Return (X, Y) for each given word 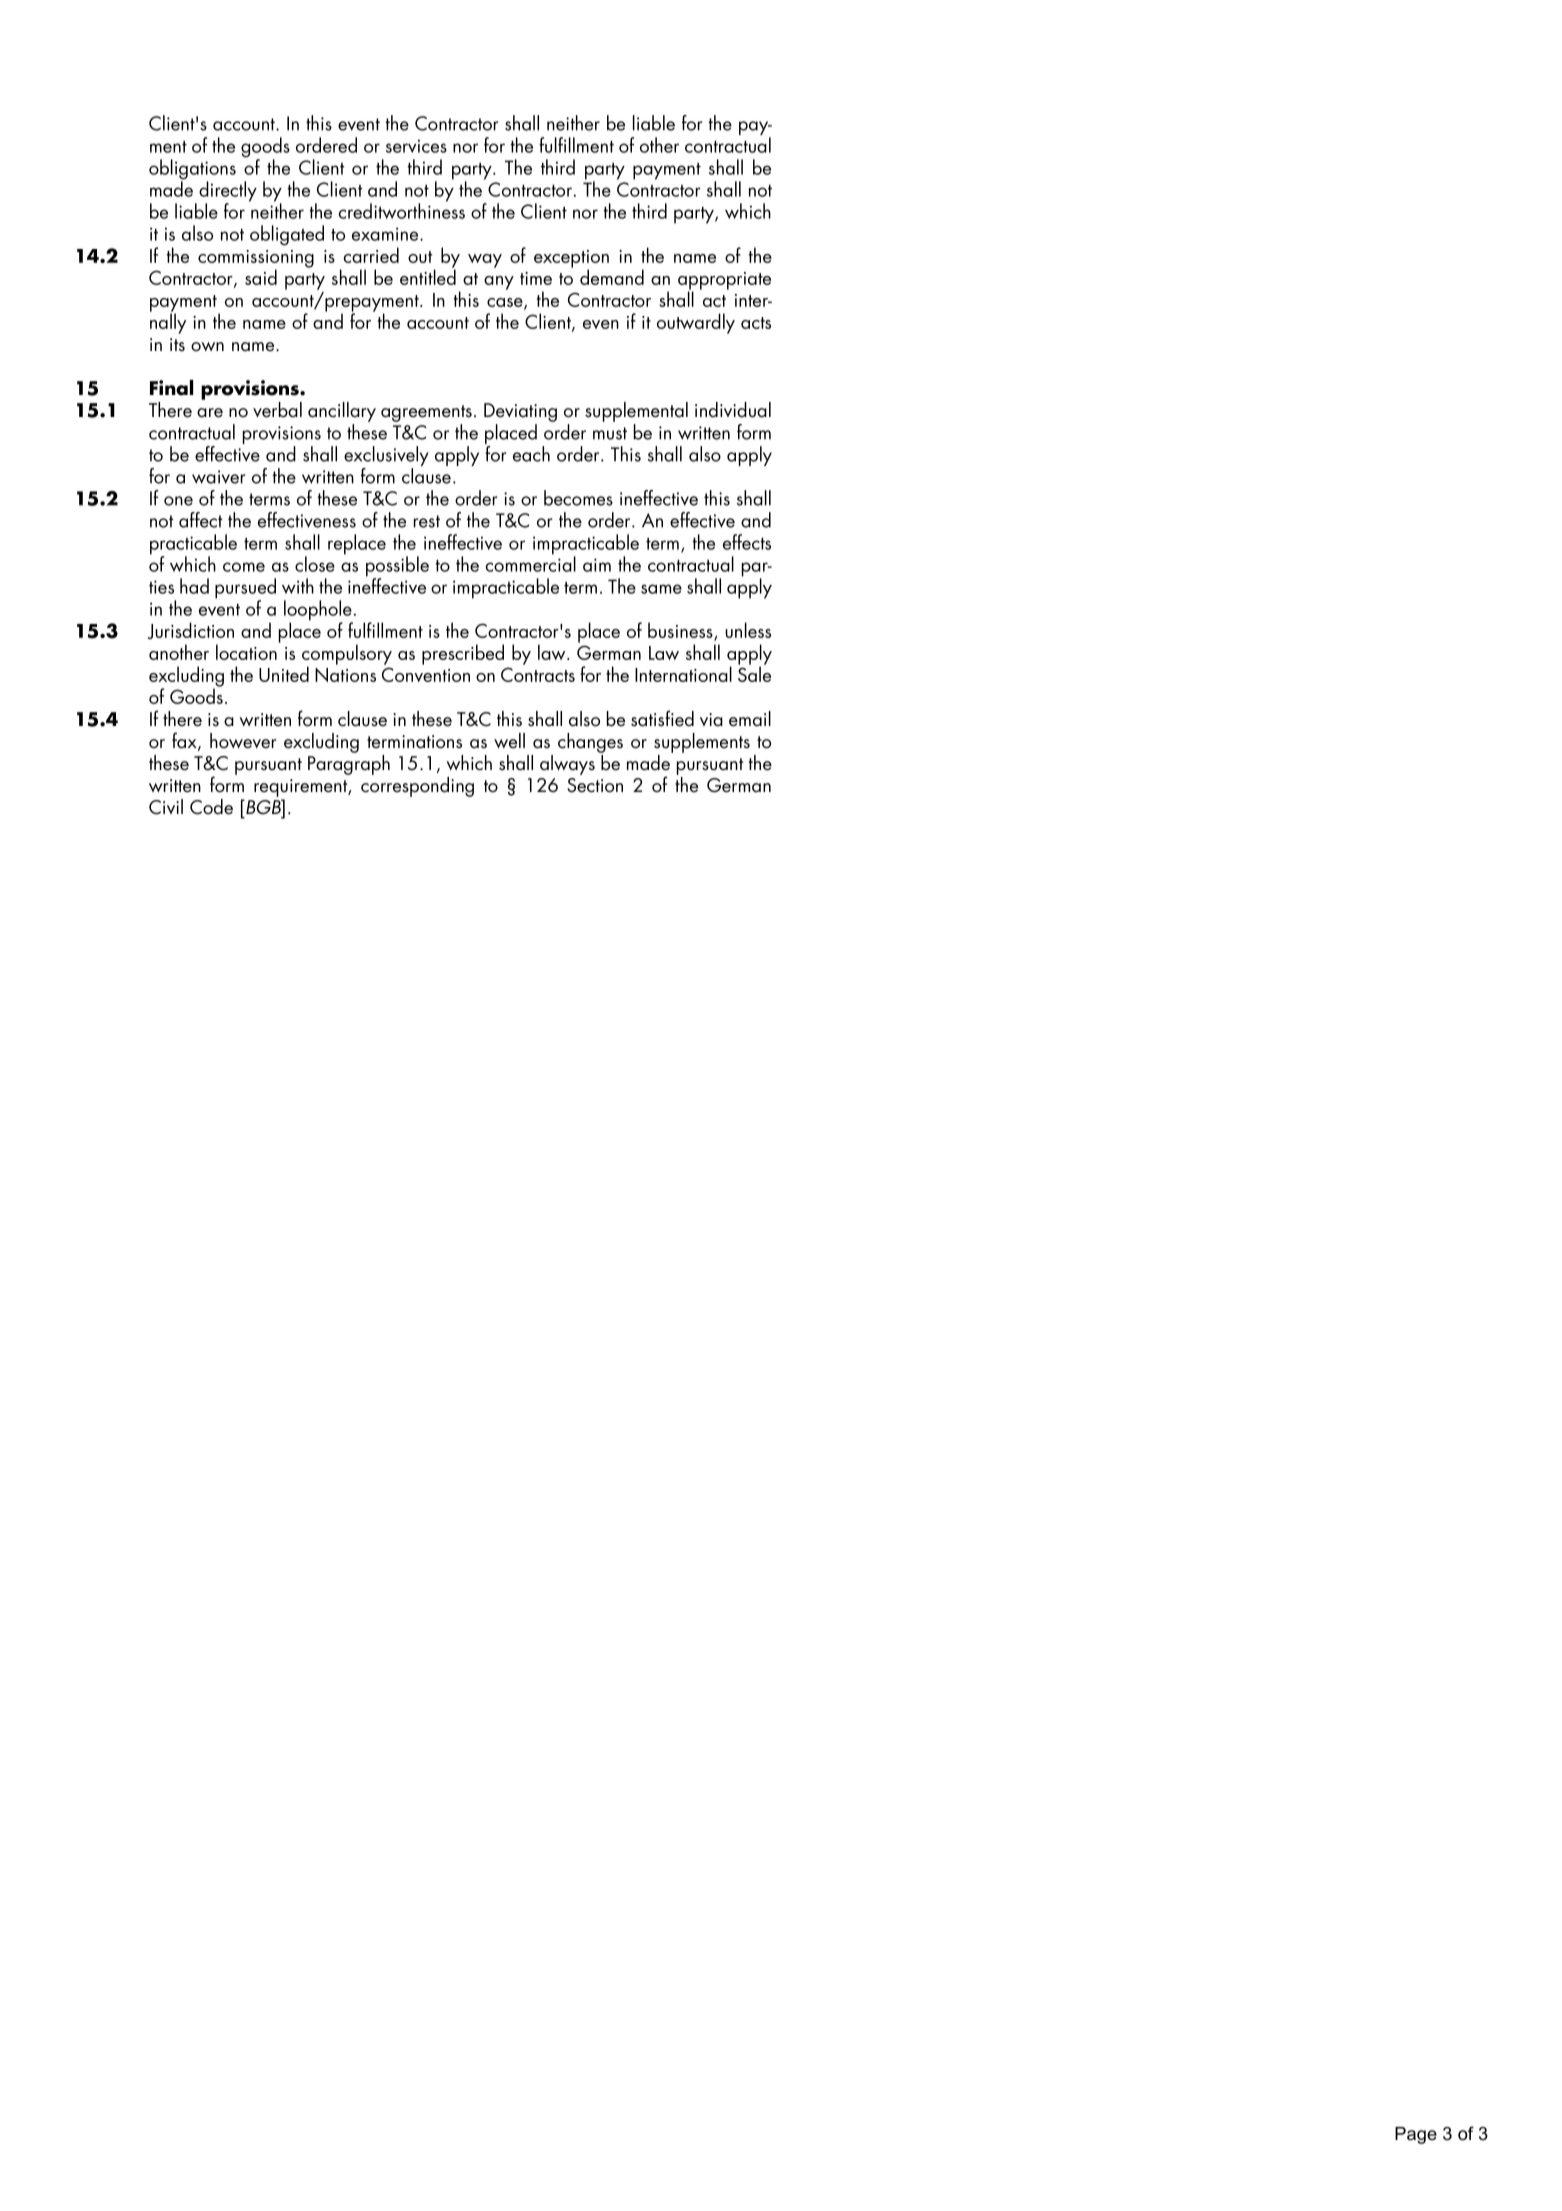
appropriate (724, 282)
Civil (166, 807)
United (284, 674)
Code (211, 807)
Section (595, 785)
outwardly (696, 323)
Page (1416, 2135)
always (567, 765)
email (750, 719)
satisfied (662, 718)
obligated (287, 235)
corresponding (417, 787)
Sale (754, 673)
